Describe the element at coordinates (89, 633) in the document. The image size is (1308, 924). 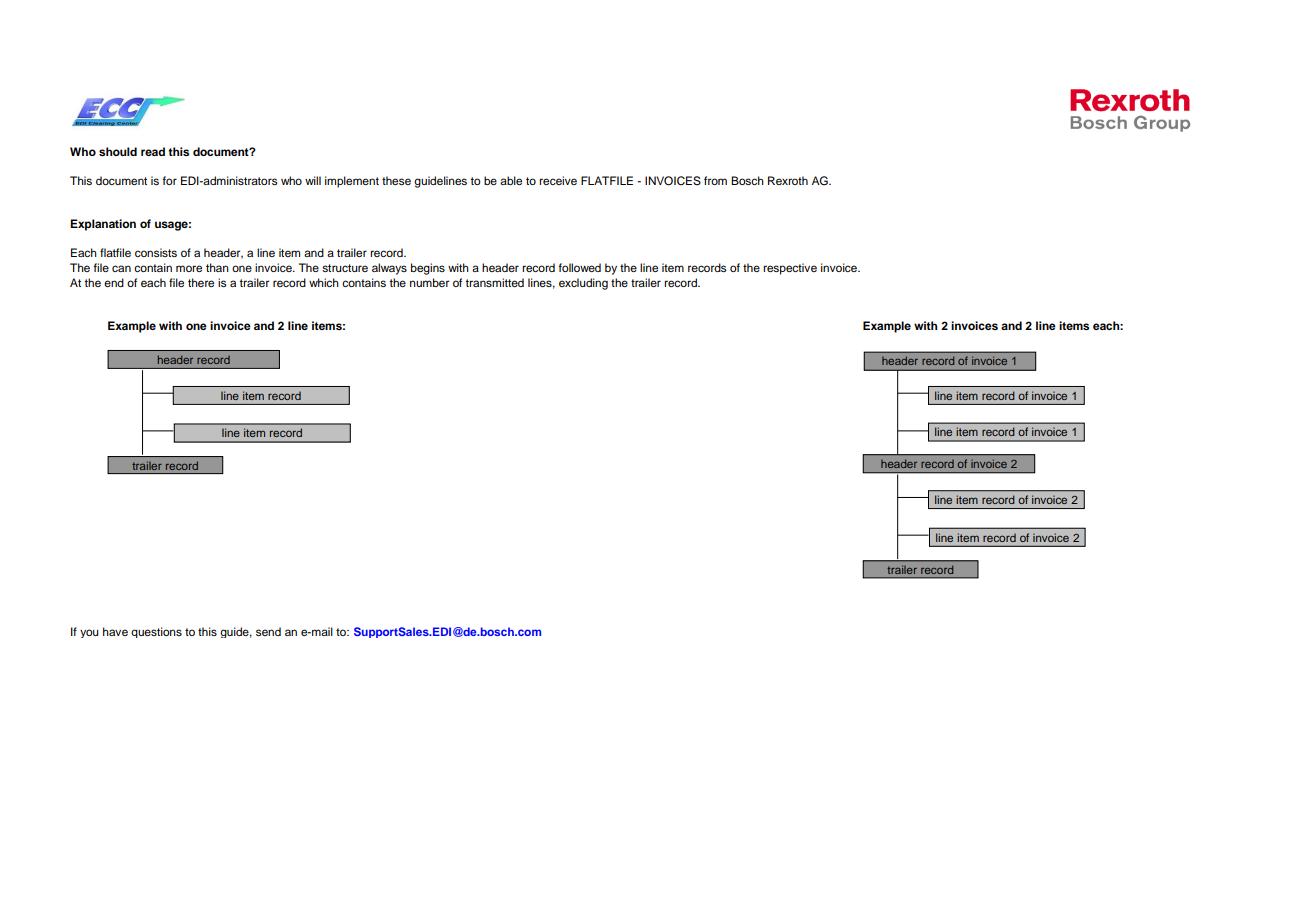
I see `you` at that location.
